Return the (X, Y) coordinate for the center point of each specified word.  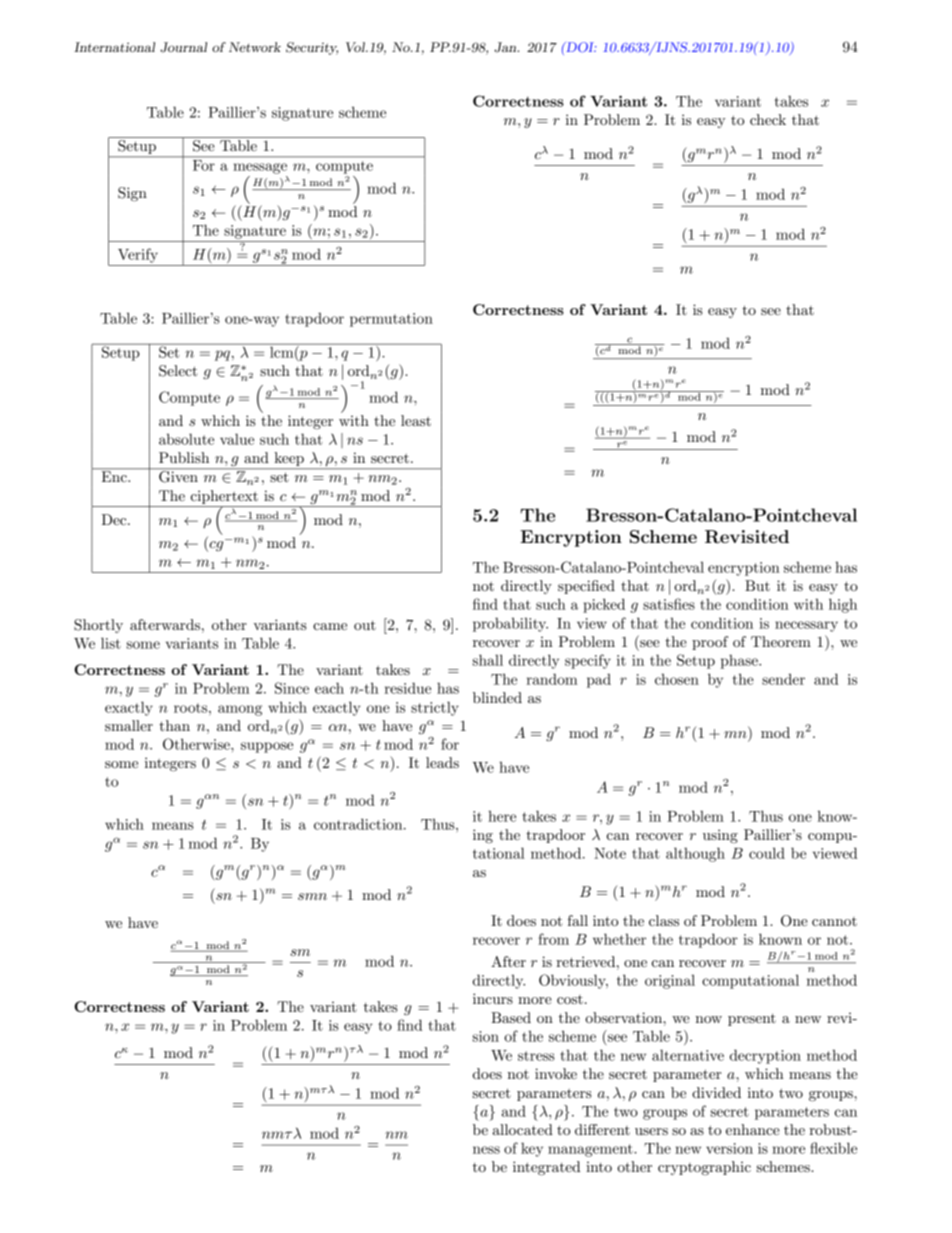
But (757, 585)
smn (312, 896)
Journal (183, 47)
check (768, 119)
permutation (391, 320)
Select (178, 371)
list (111, 643)
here (502, 816)
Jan (506, 47)
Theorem (781, 641)
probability (510, 624)
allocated (523, 1129)
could (767, 853)
